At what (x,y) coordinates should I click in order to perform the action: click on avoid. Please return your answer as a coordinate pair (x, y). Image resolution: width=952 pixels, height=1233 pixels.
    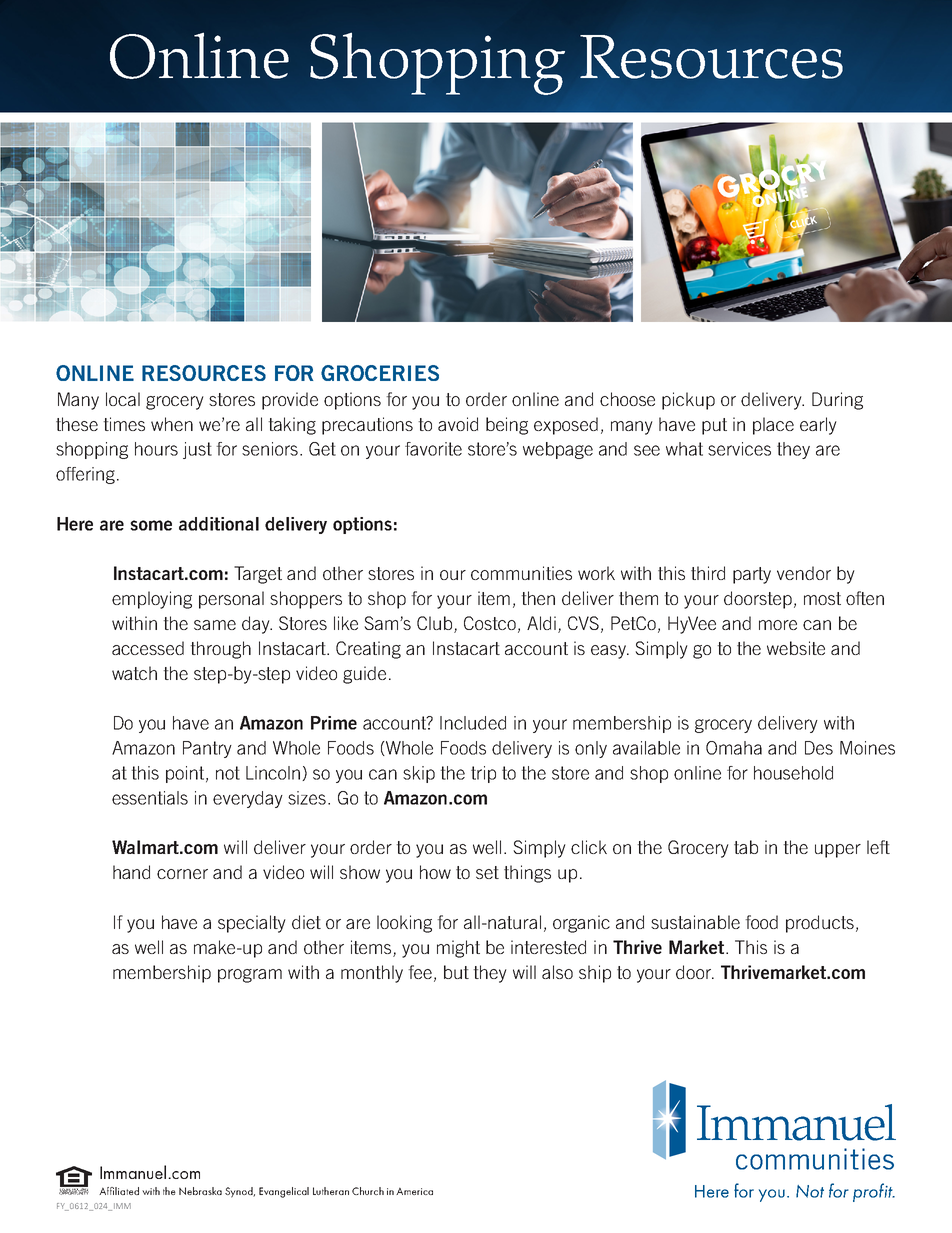
    Looking at the image, I should click on (458, 424).
